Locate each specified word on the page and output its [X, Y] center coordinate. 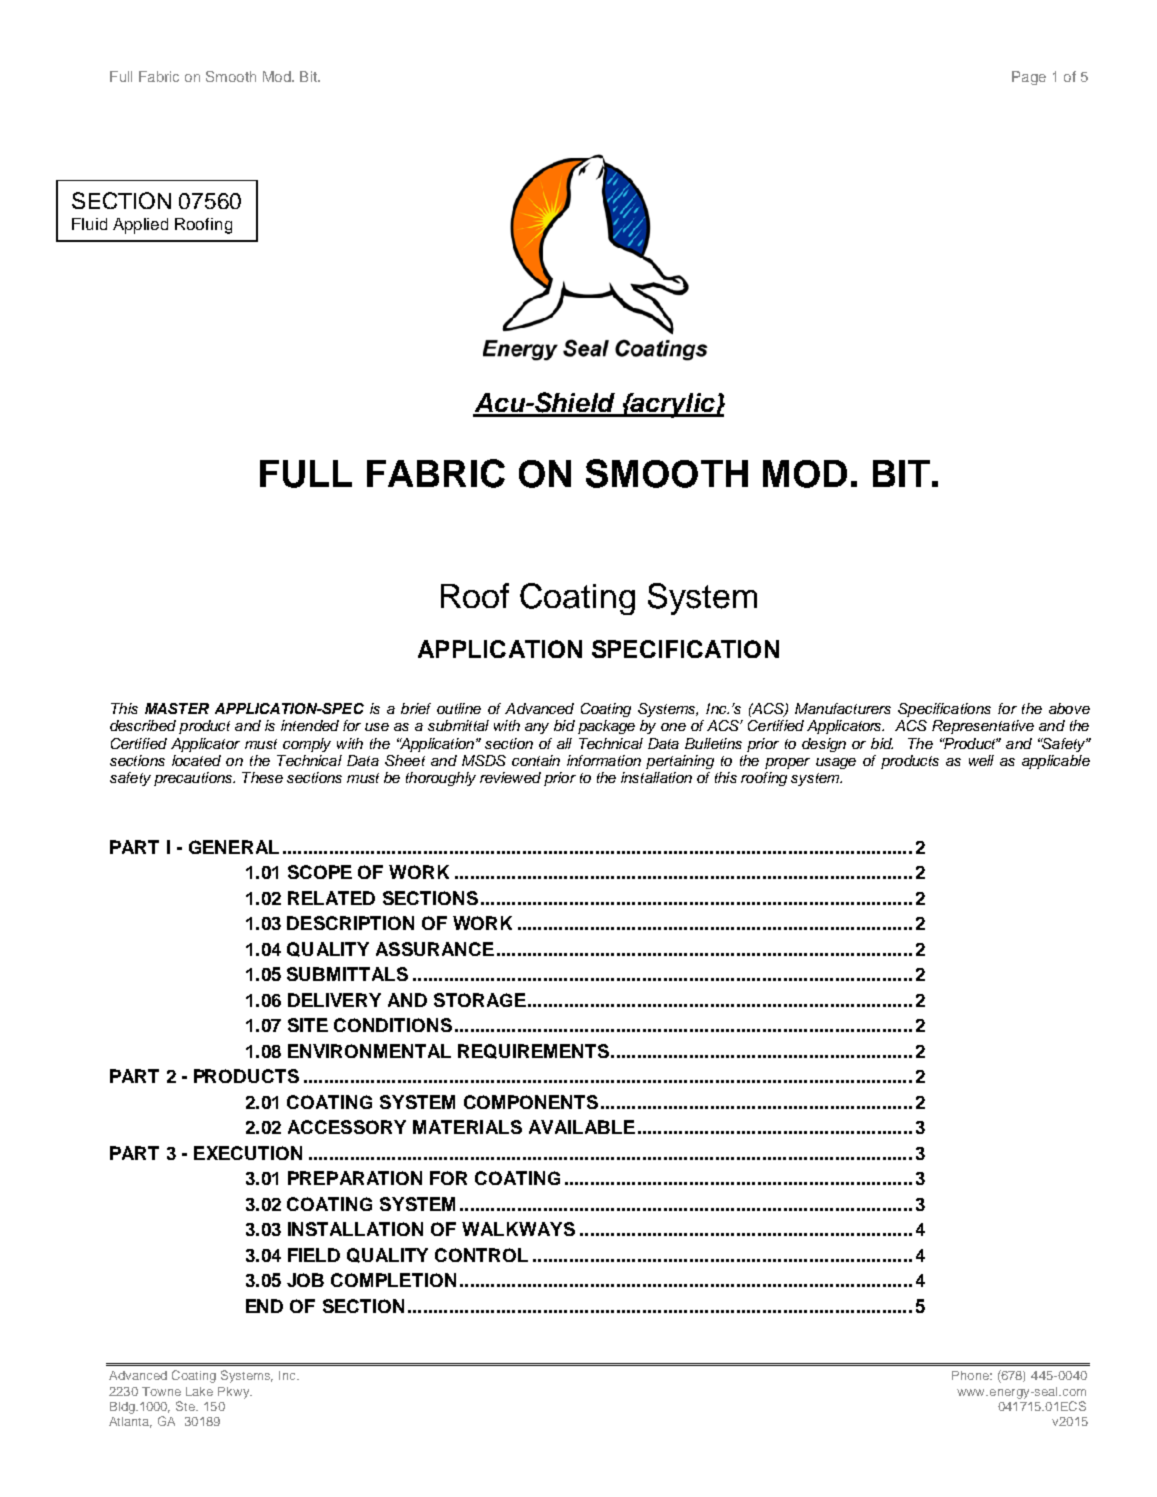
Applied [140, 226]
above [1069, 708]
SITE [308, 1025]
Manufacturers [843, 708]
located [196, 760]
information [604, 760]
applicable [1056, 762]
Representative [983, 727]
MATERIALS [467, 1127]
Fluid [89, 224]
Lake [199, 1391]
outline [459, 708]
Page [1029, 78]
